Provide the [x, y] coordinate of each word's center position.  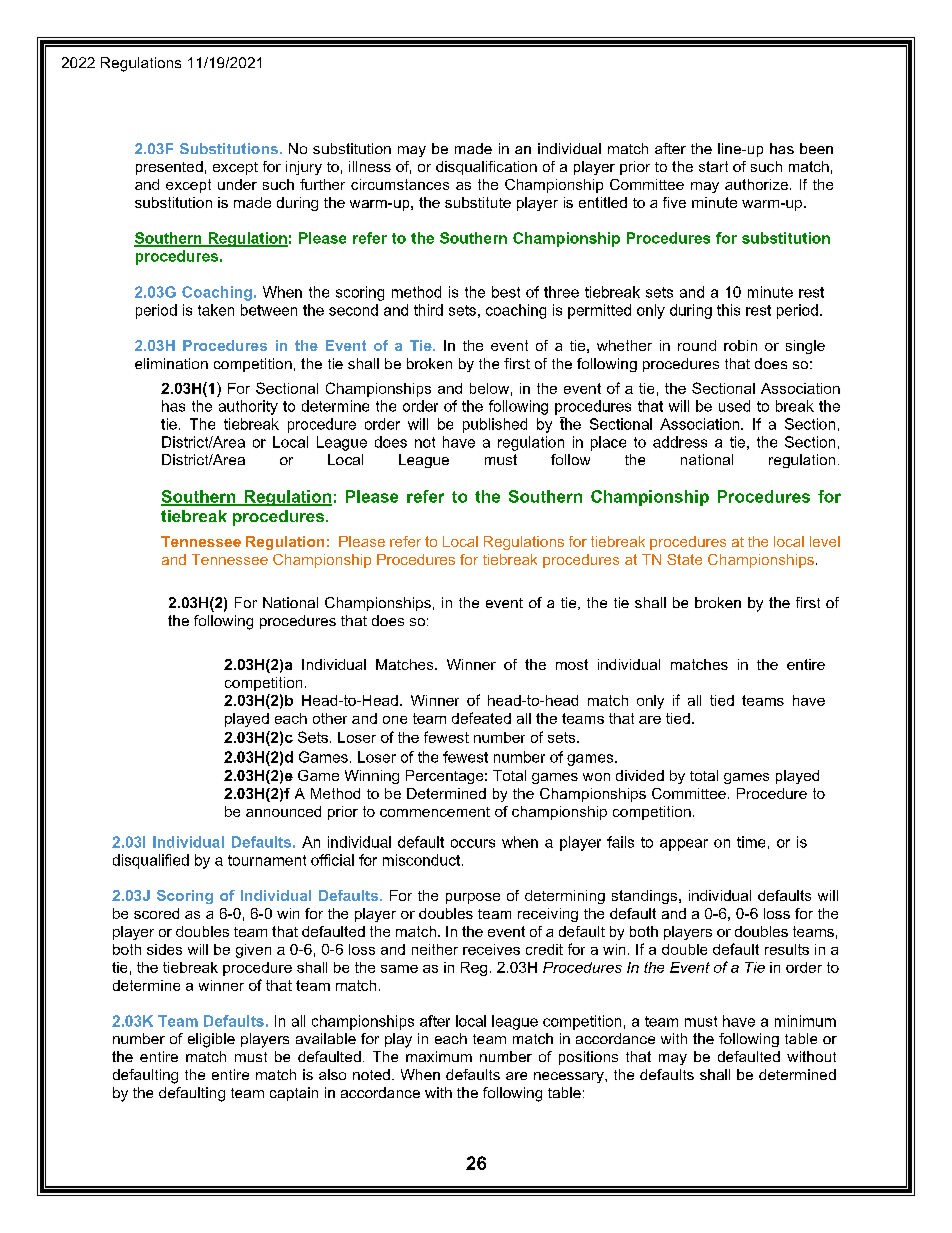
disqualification [486, 168]
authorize [756, 184]
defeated [481, 718]
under [237, 184]
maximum [439, 1056]
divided [640, 775]
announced [283, 811]
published [495, 425]
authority [248, 407]
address [680, 442]
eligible [211, 1040]
